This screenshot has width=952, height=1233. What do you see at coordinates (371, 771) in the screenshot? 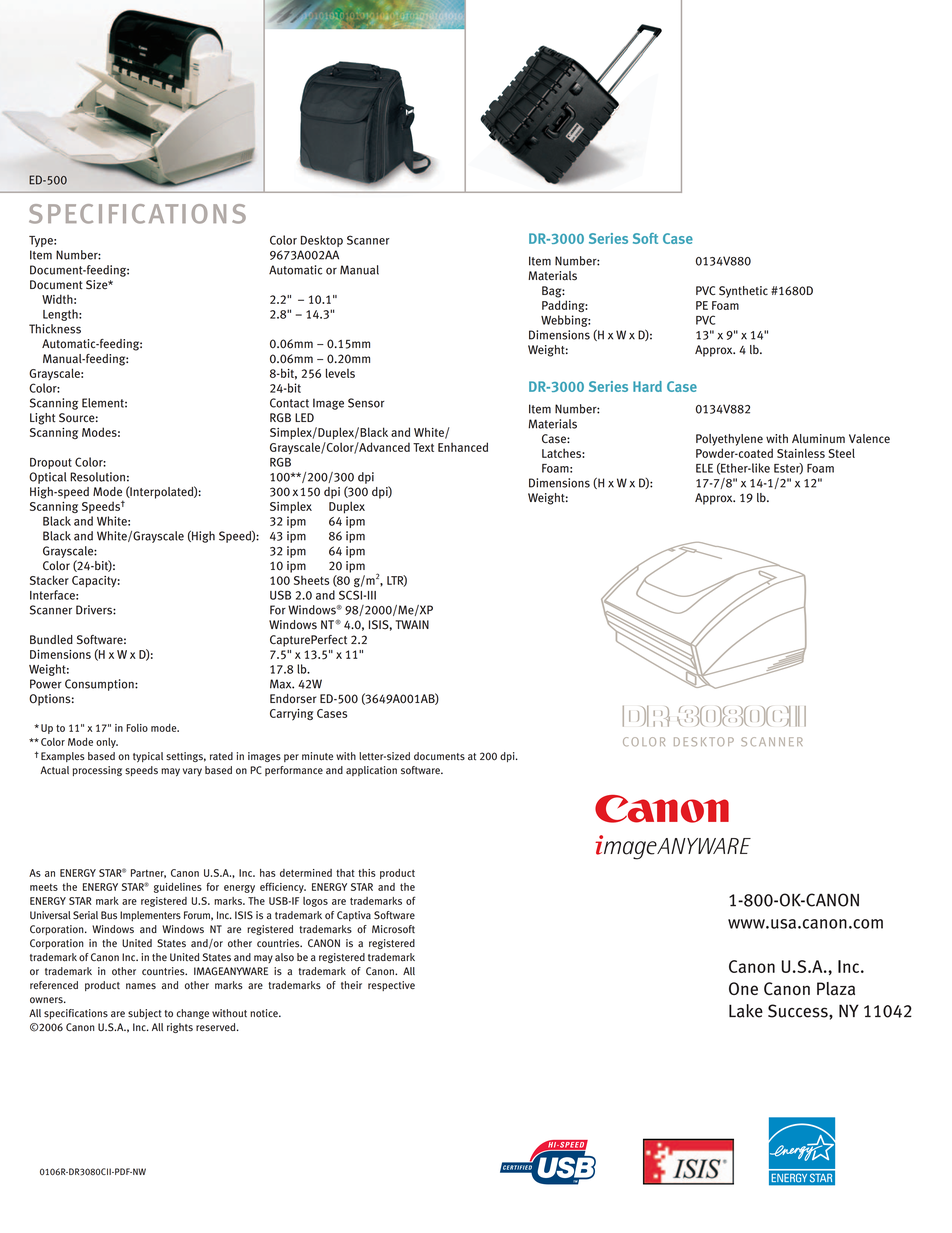
I see `application` at bounding box center [371, 771].
